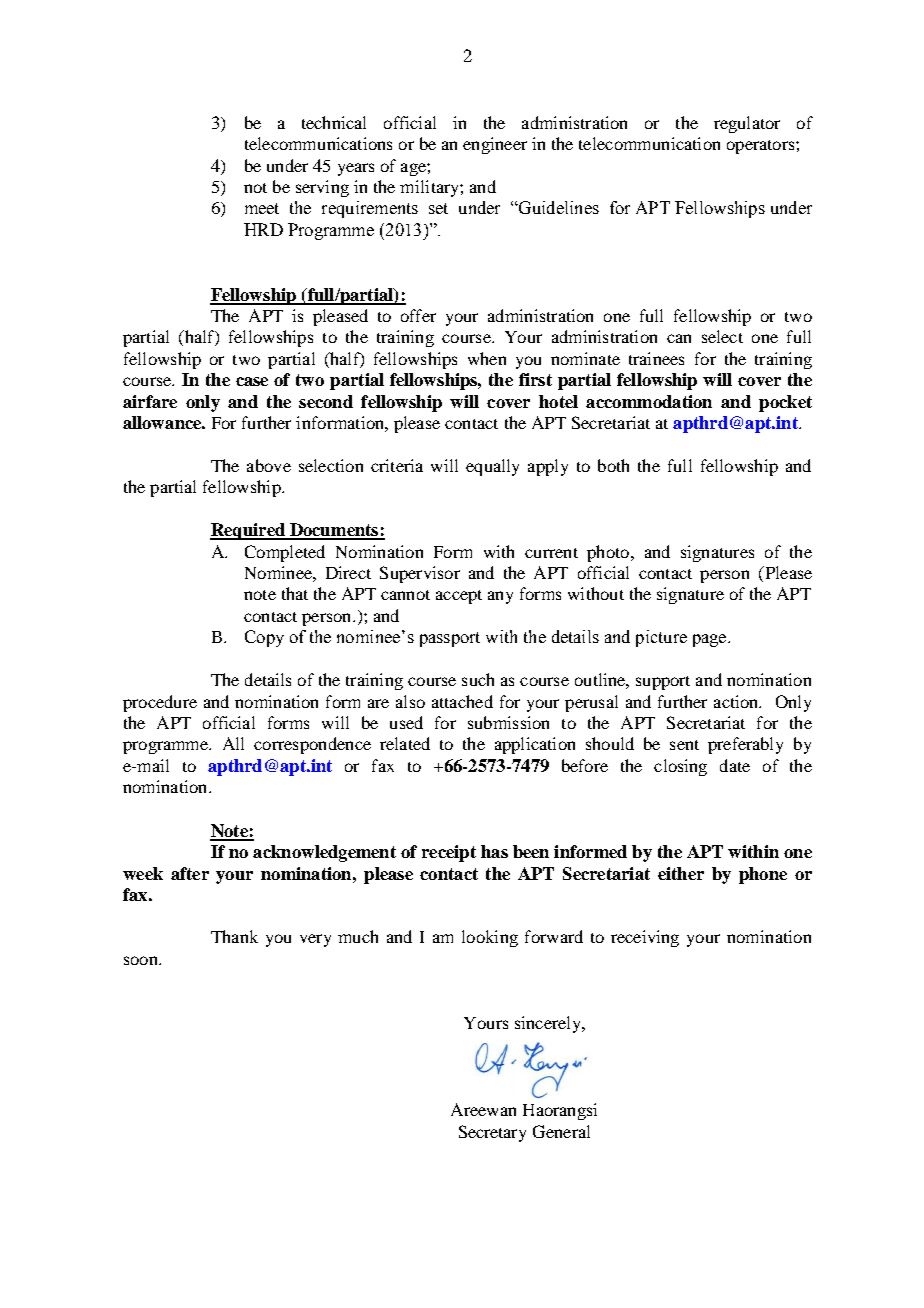 The image size is (924, 1308). I want to click on passport, so click(450, 639).
